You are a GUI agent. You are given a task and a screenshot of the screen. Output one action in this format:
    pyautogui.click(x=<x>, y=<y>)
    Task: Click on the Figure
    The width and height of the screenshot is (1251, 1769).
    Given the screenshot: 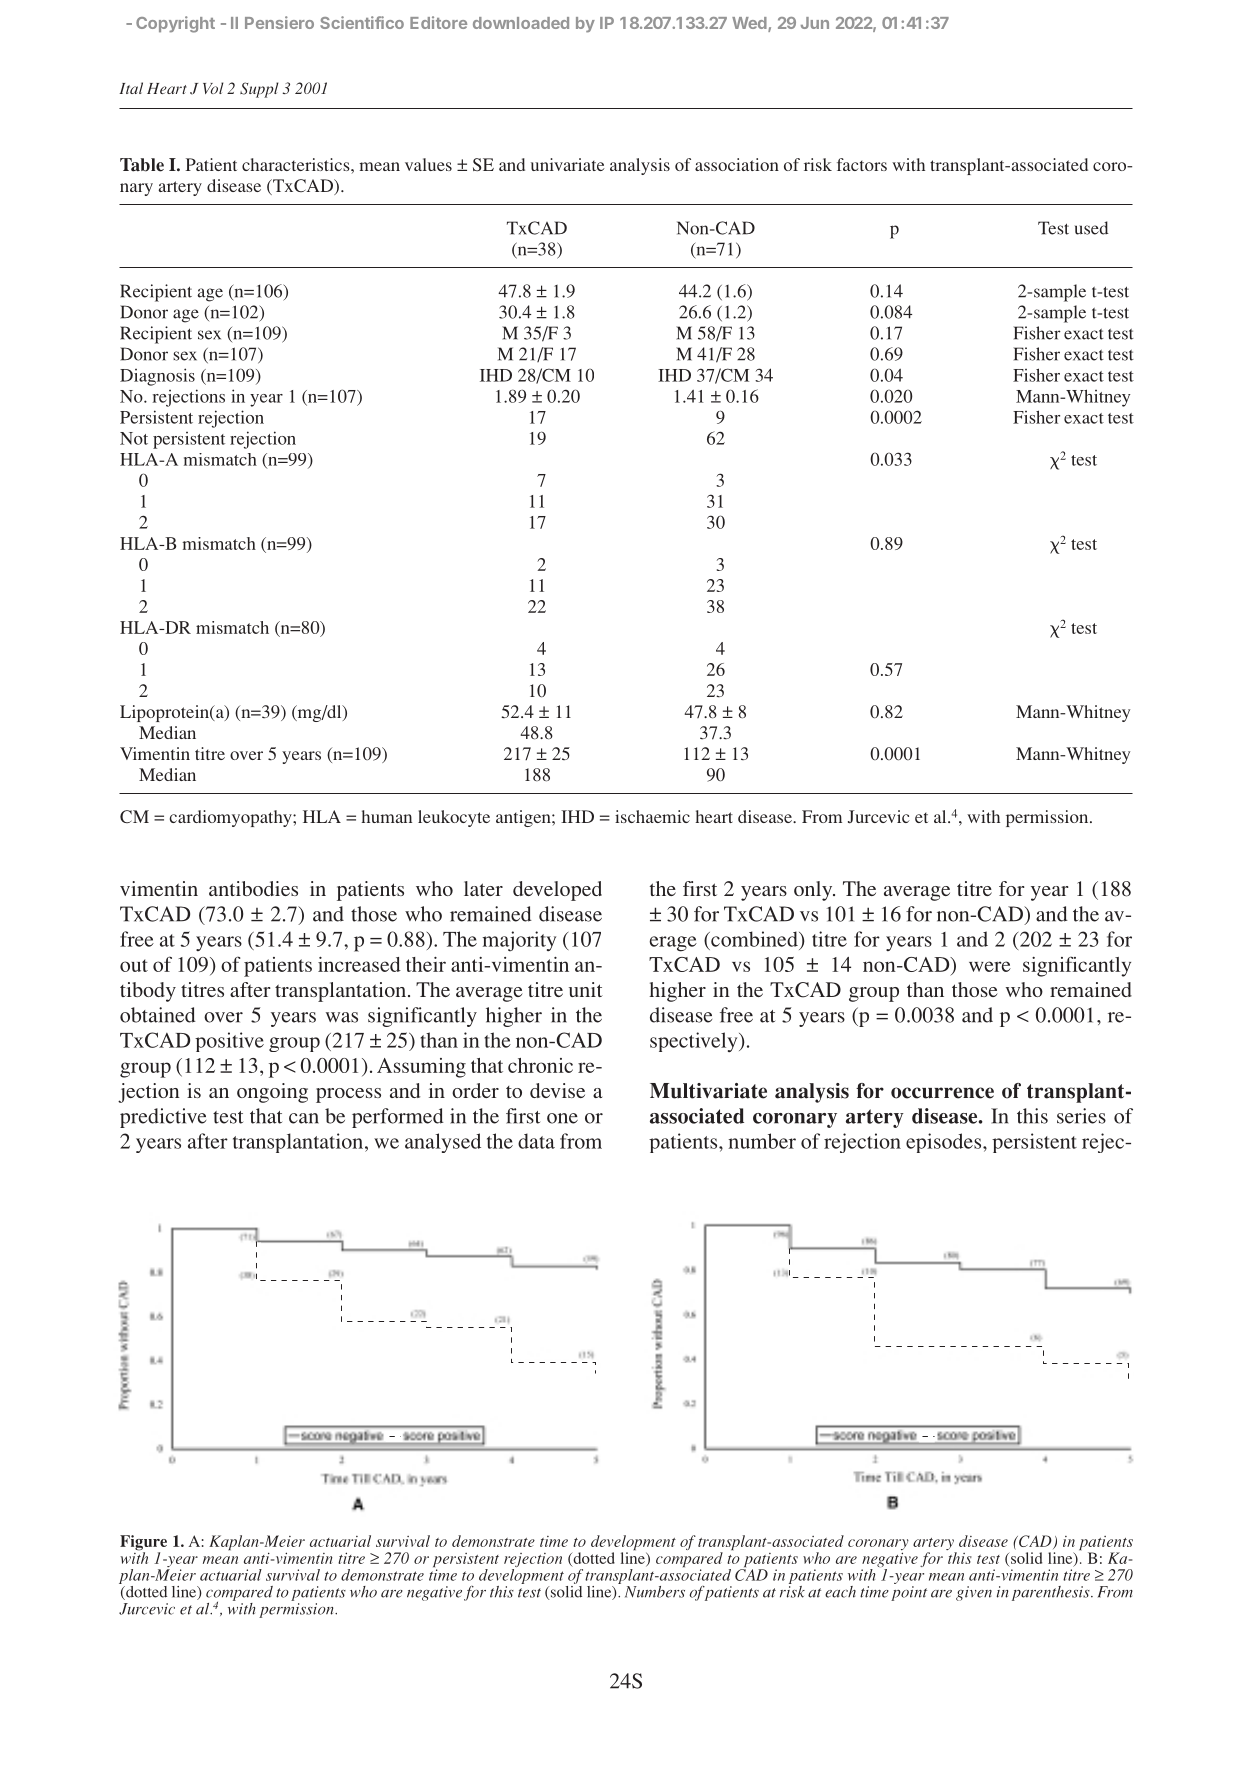 What is the action you would take?
    pyautogui.click(x=143, y=1544)
